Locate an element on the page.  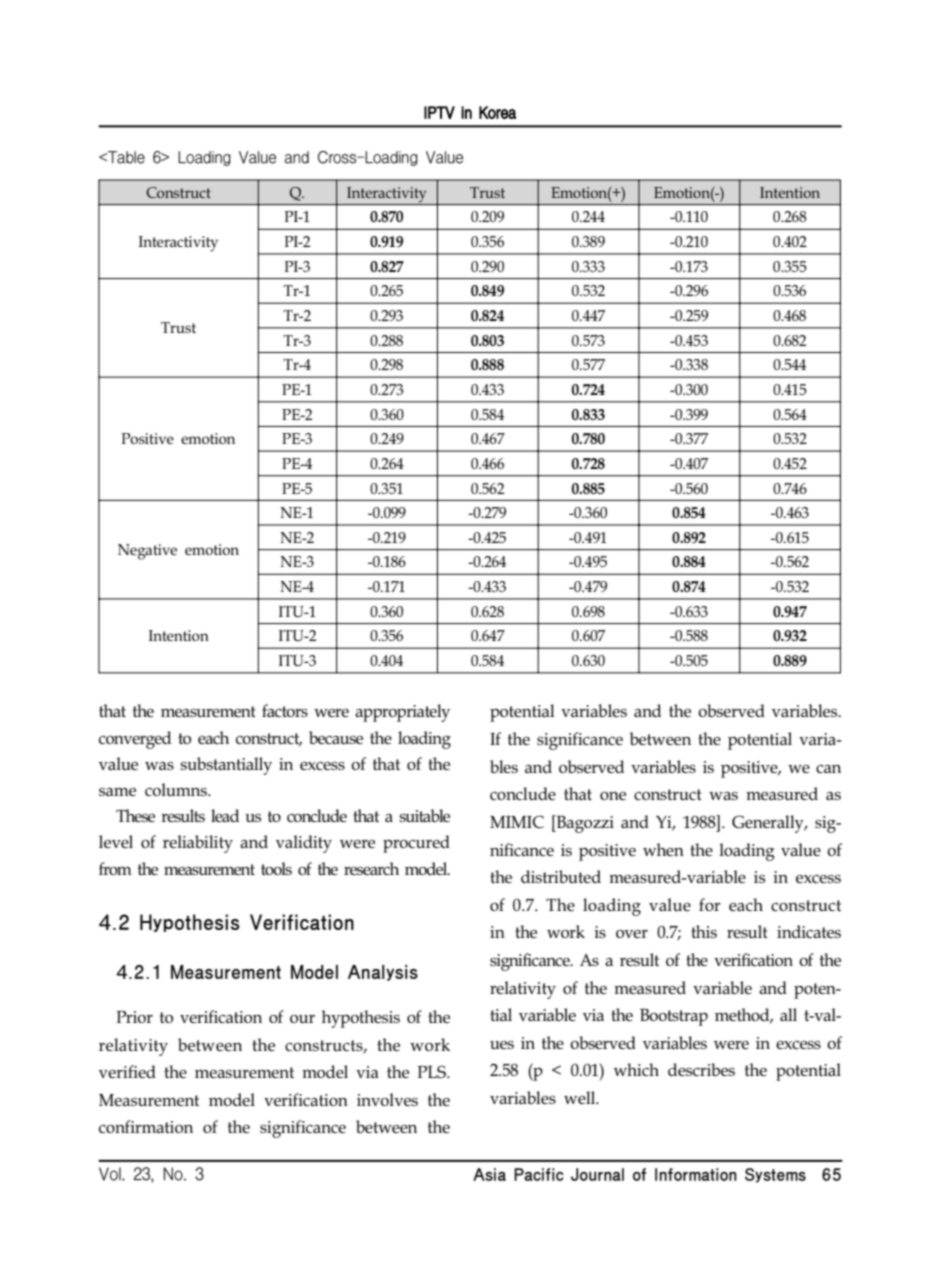
IPTV is located at coordinates (439, 112).
